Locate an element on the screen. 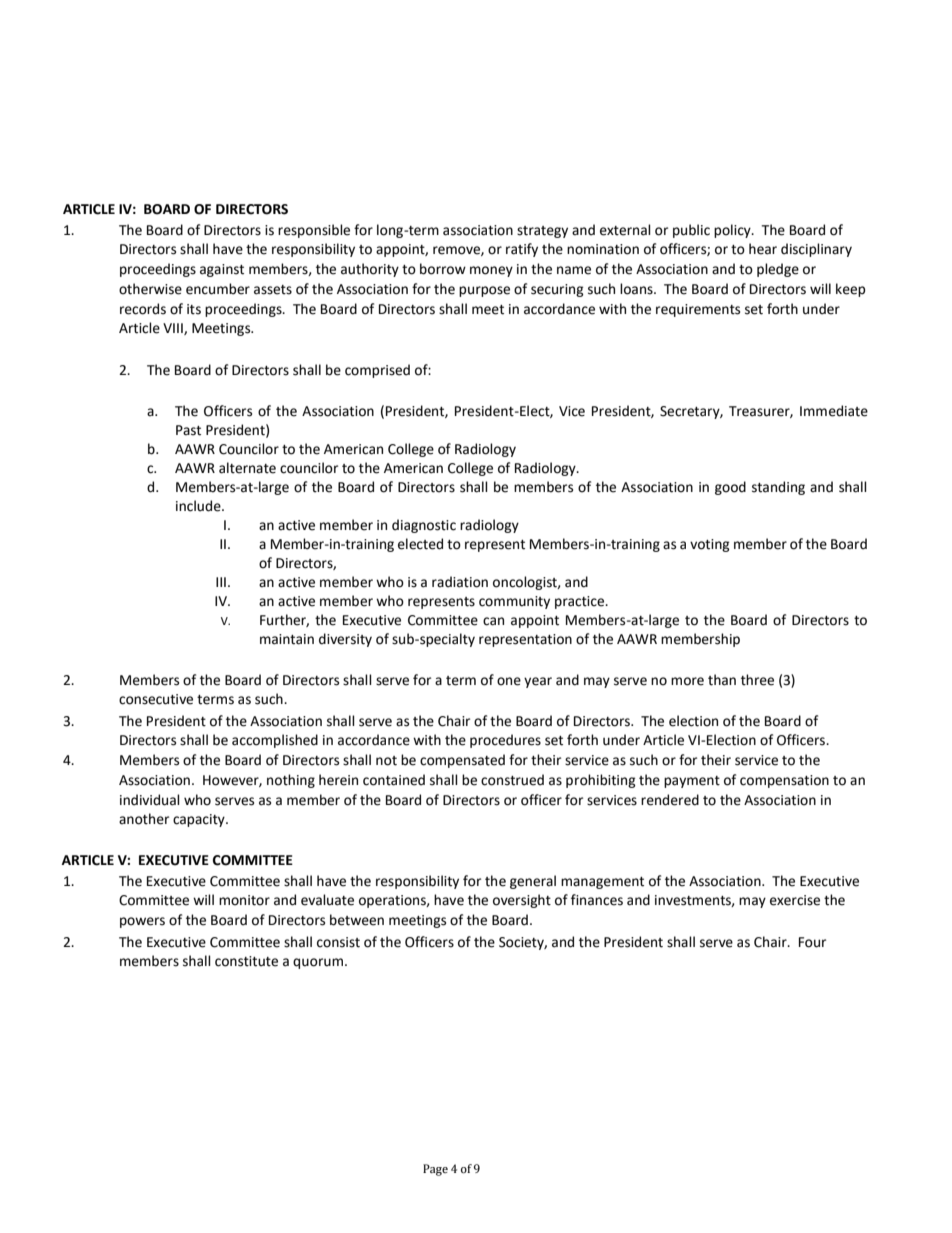  Four is located at coordinates (812, 942).
